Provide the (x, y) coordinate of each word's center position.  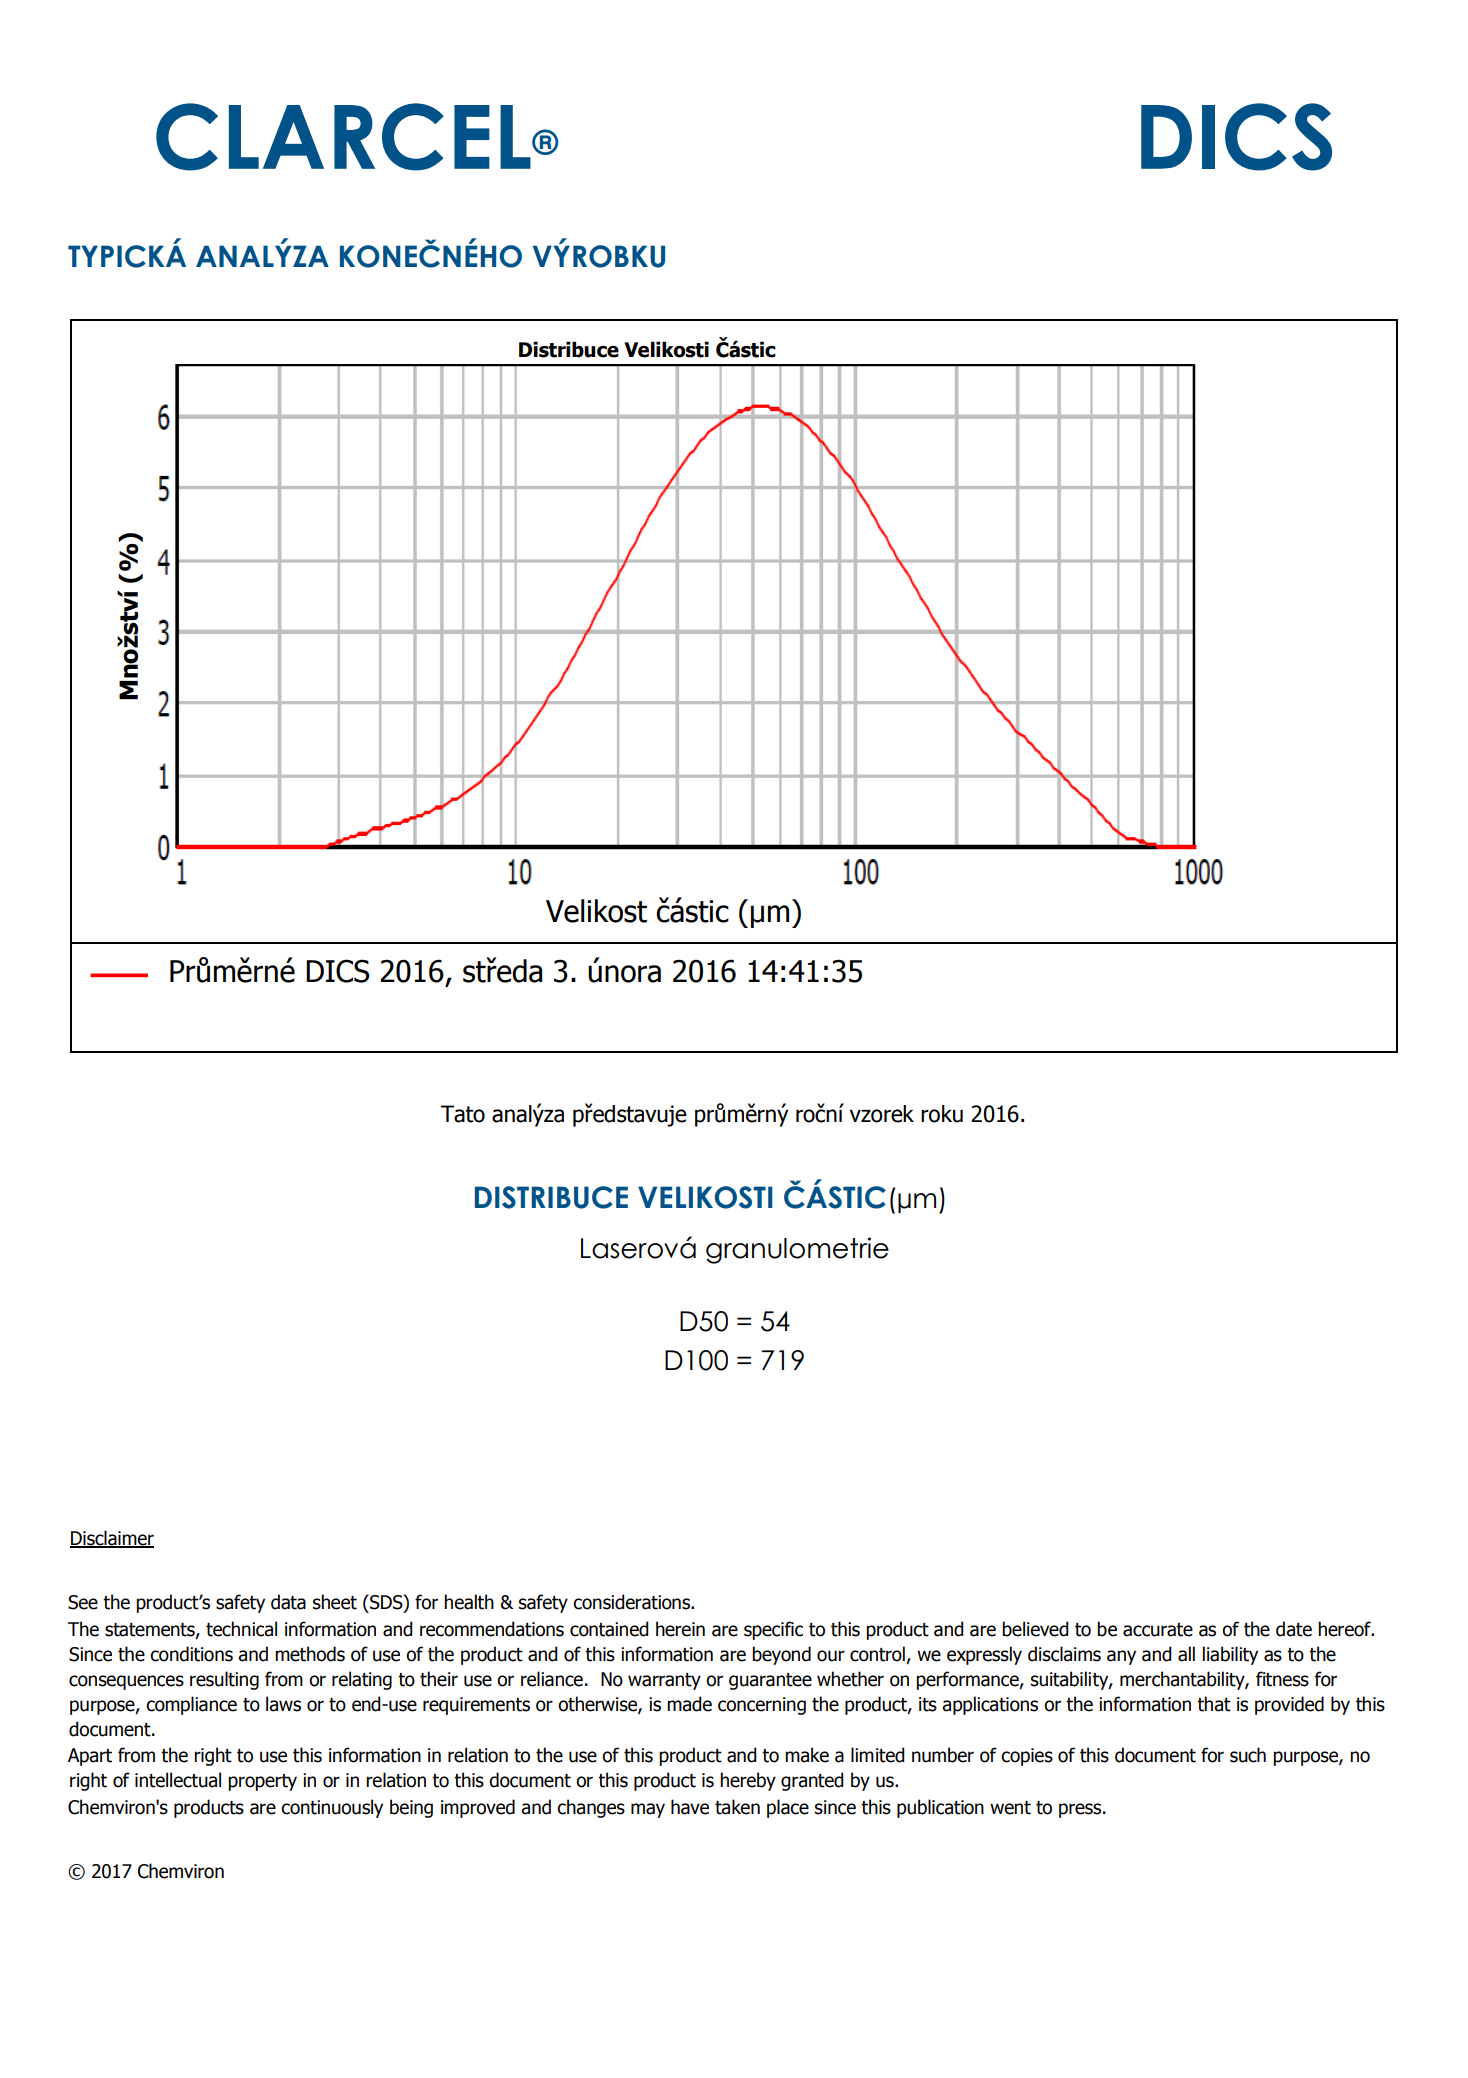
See (83, 1602)
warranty (664, 1681)
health (469, 1602)
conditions (191, 1654)
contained (609, 1629)
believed (1035, 1629)
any (1121, 1657)
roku (942, 1114)
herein (680, 1629)
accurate (1158, 1630)
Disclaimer (112, 1538)
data (288, 1602)
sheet (335, 1602)
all (1186, 1654)
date (1294, 1629)
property (262, 1782)
